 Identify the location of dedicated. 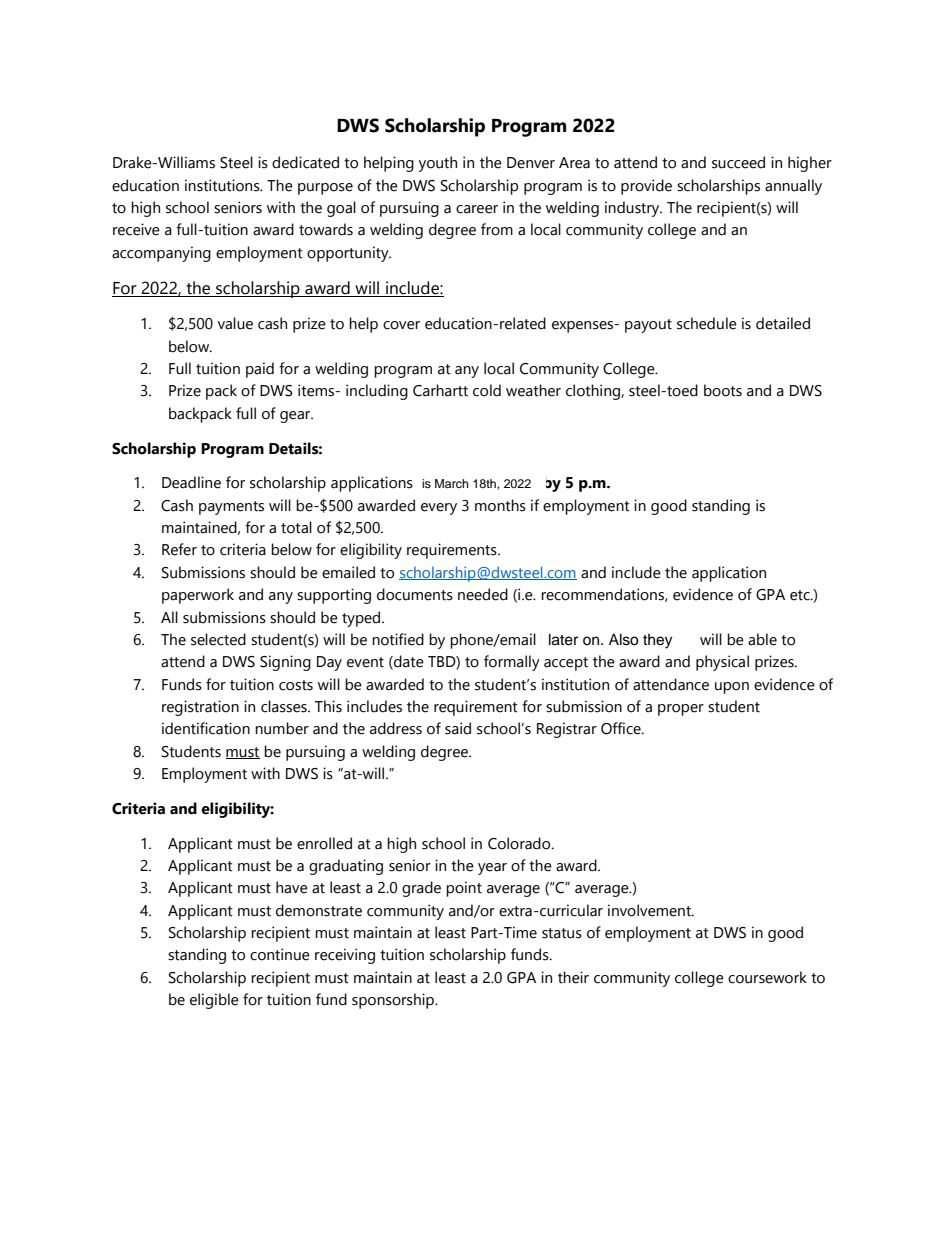
(305, 162).
